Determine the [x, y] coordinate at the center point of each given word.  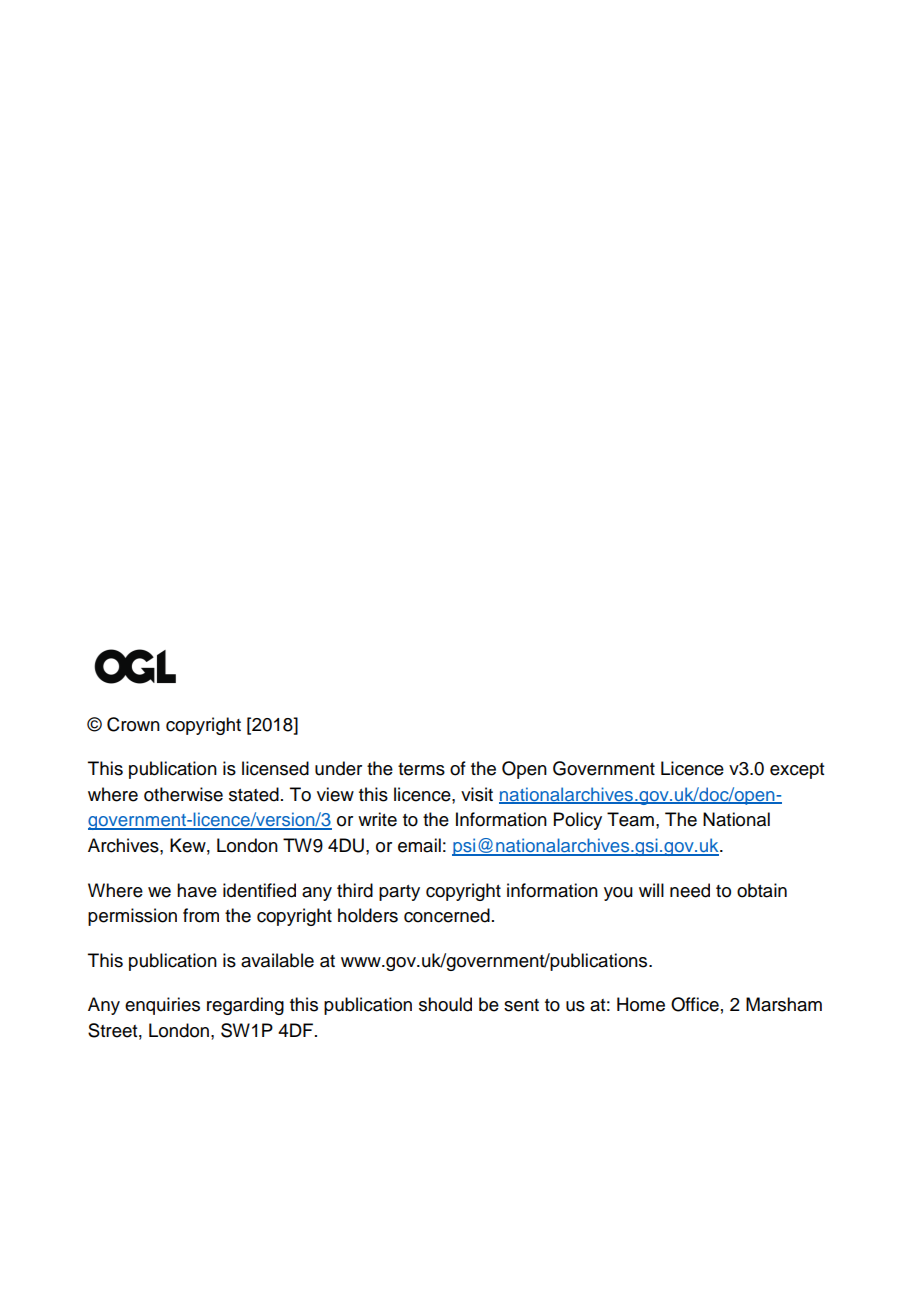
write [377, 819]
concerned [447, 915]
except [797, 771]
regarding [245, 1006]
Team [630, 819]
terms [421, 769]
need [690, 890]
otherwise [183, 794]
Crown [133, 724]
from [201, 915]
